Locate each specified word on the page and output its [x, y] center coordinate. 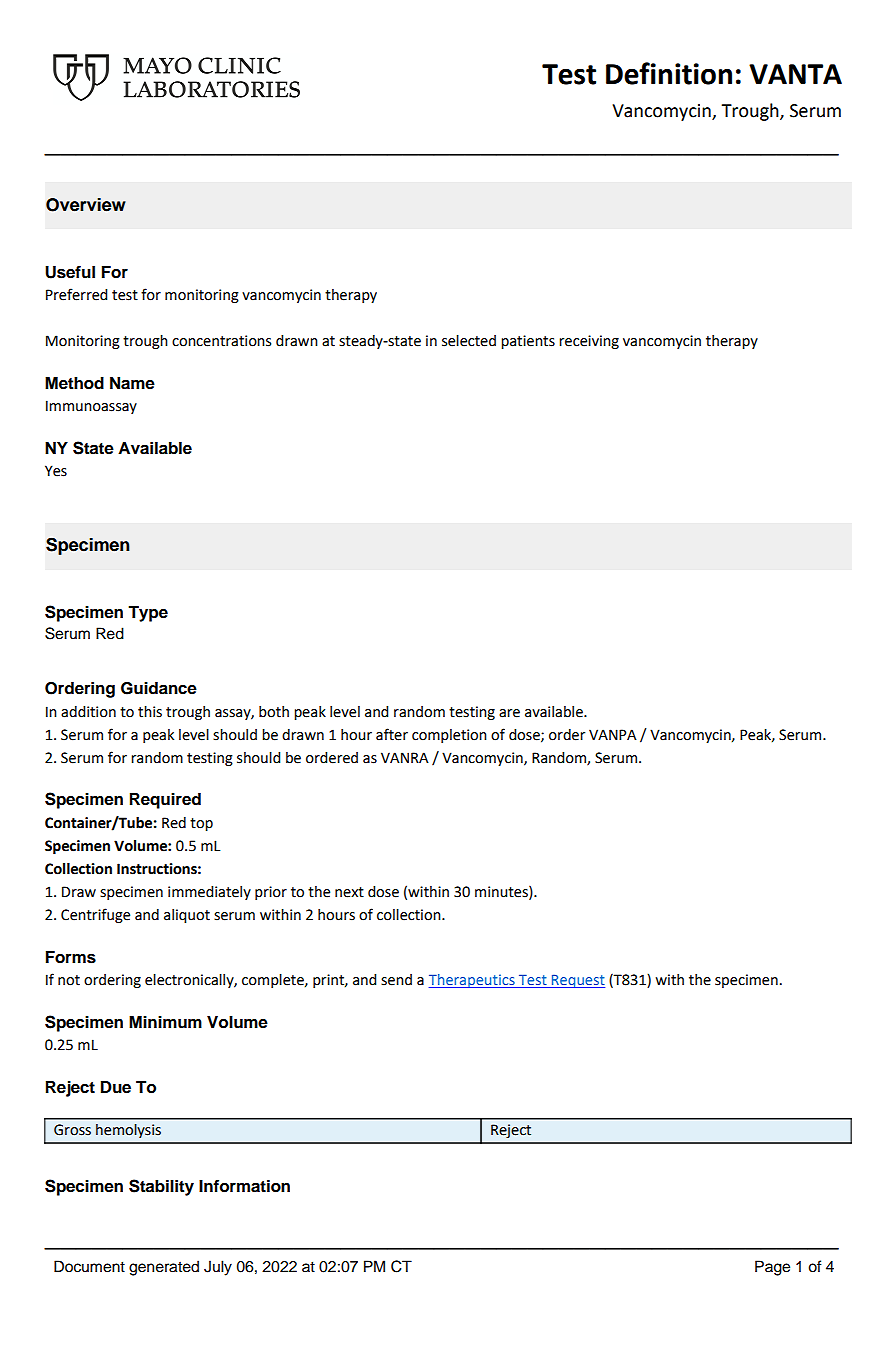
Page [772, 1268]
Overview [86, 205]
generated [164, 1268]
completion [449, 736]
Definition [669, 73]
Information [244, 1186]
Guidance [159, 688]
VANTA [795, 74]
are [509, 713]
